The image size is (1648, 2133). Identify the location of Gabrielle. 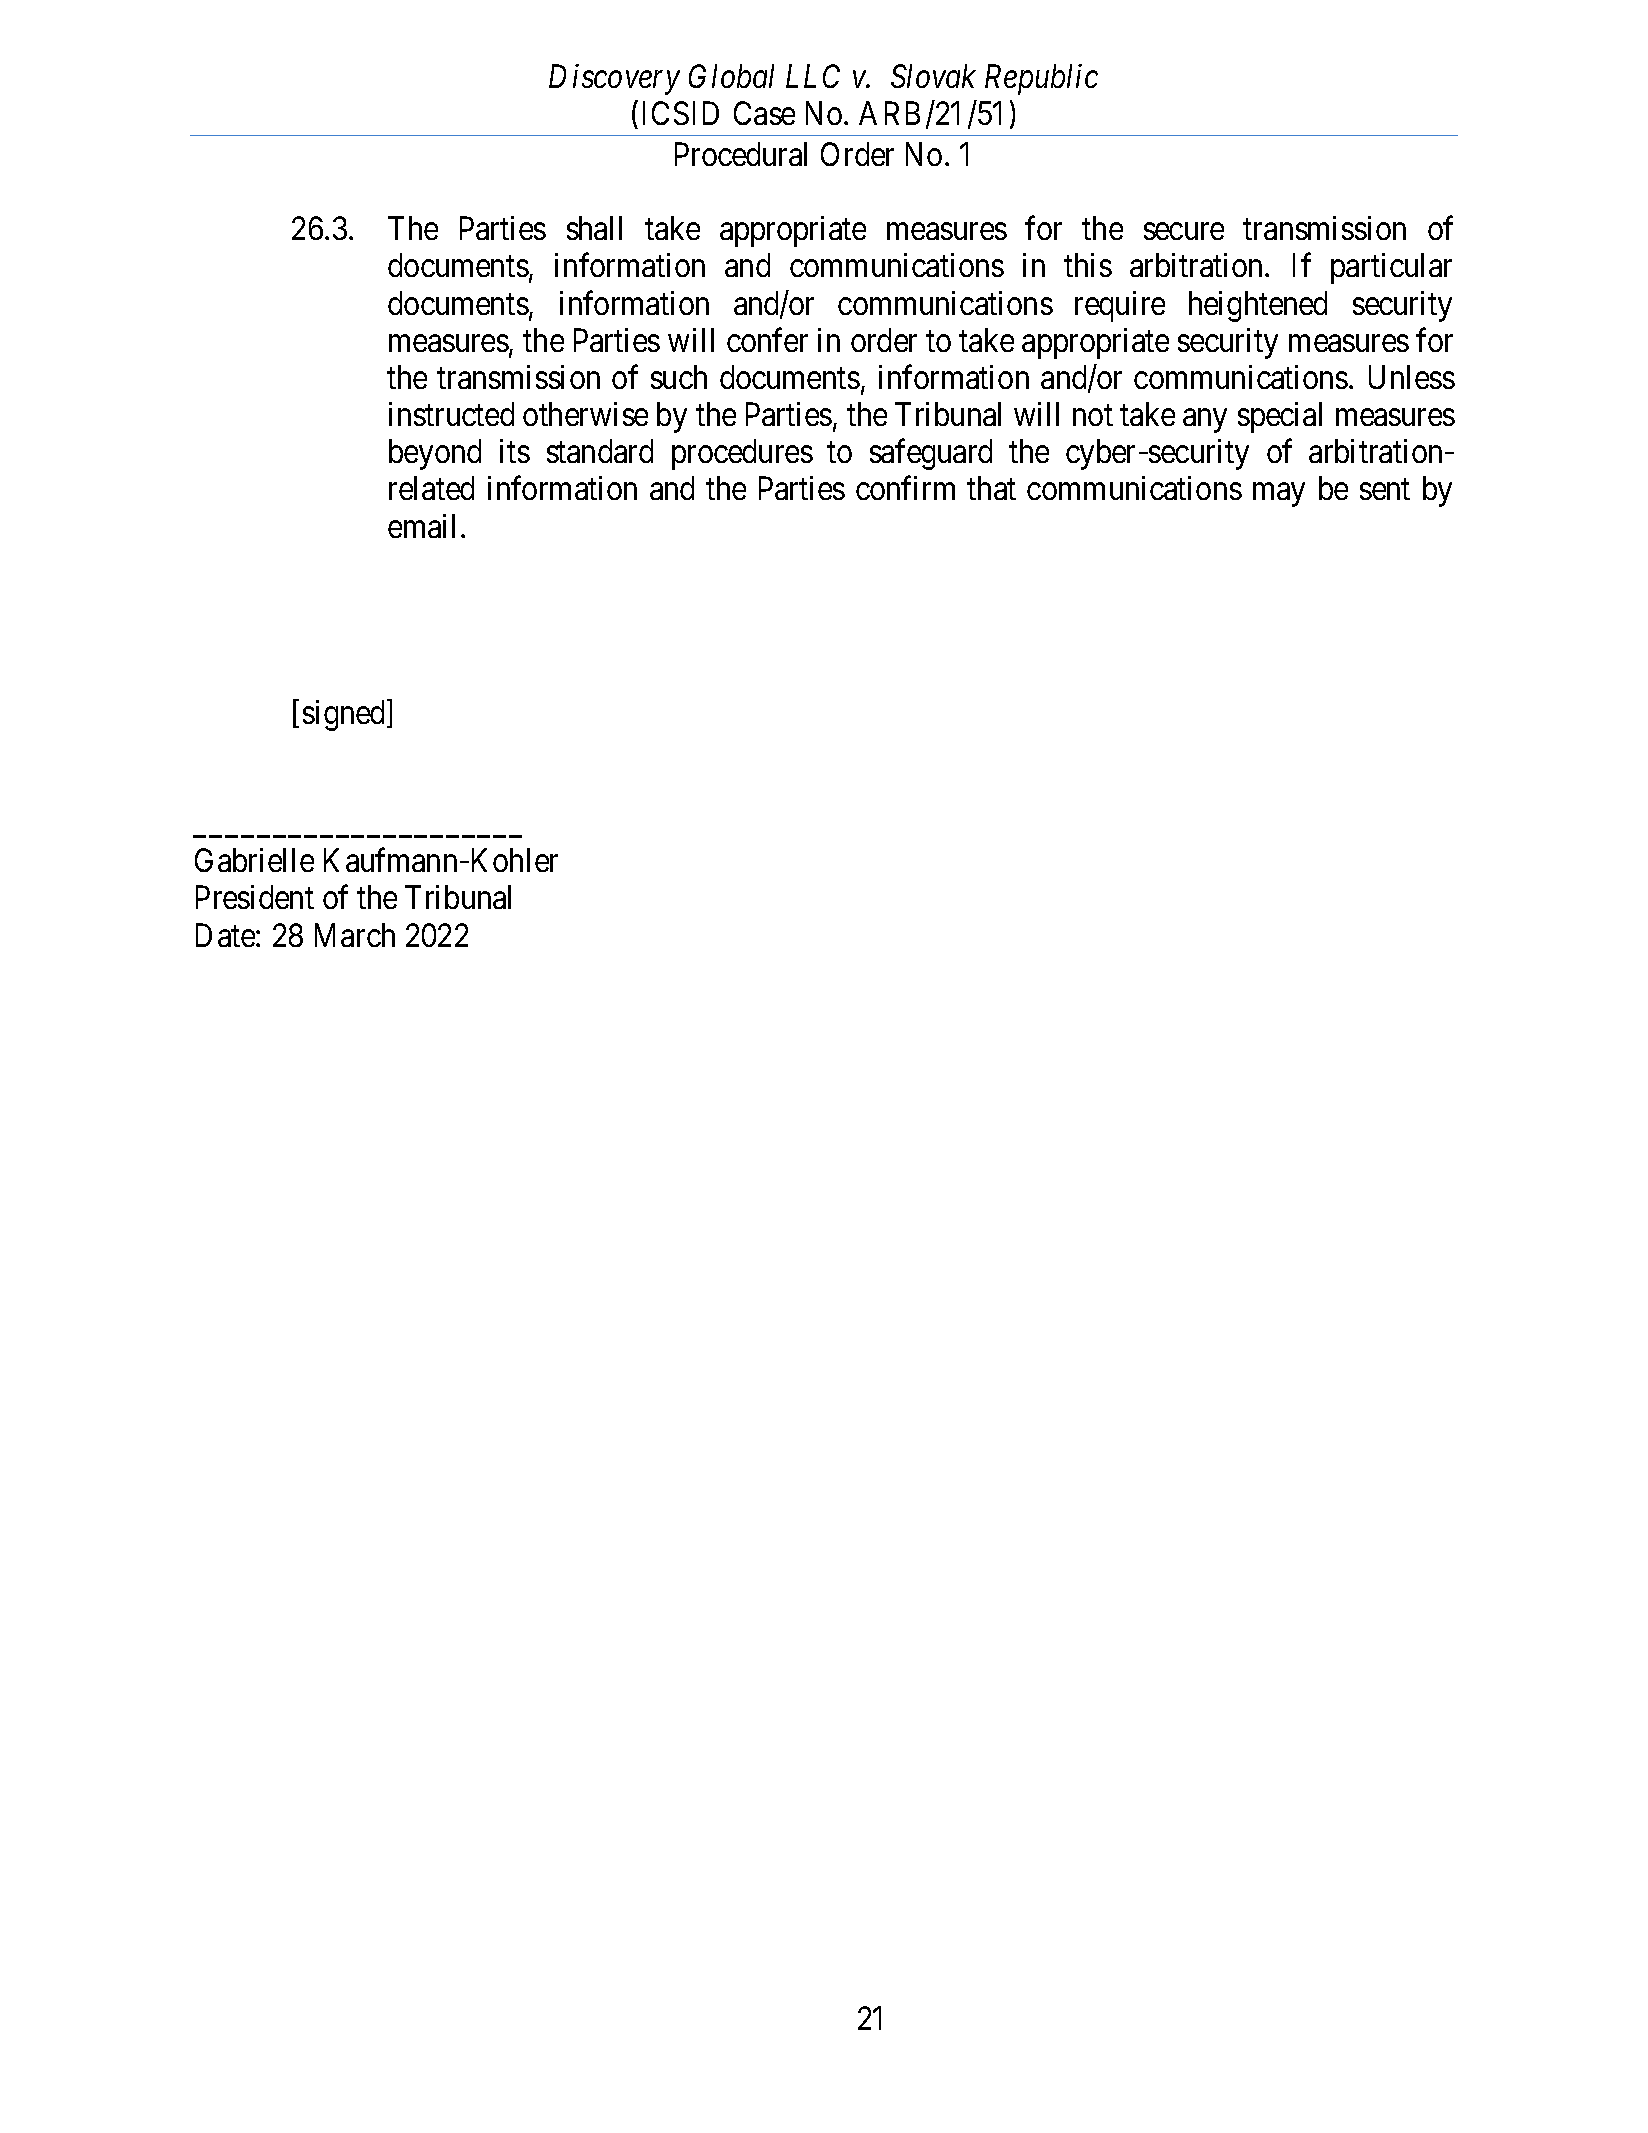
(254, 860).
